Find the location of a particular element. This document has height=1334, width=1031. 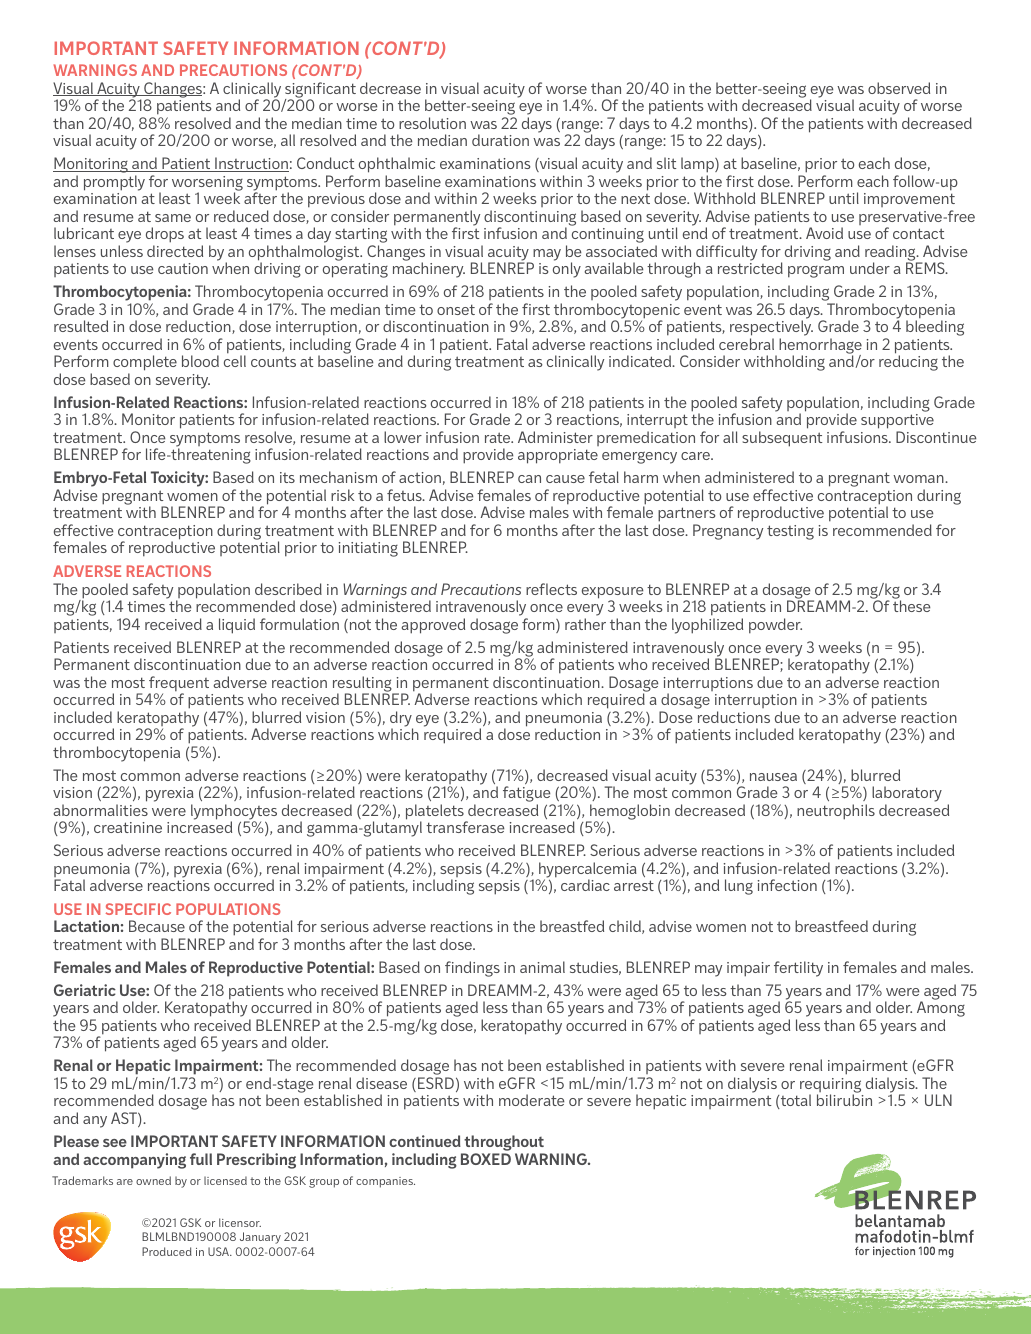

observed is located at coordinates (899, 88).
